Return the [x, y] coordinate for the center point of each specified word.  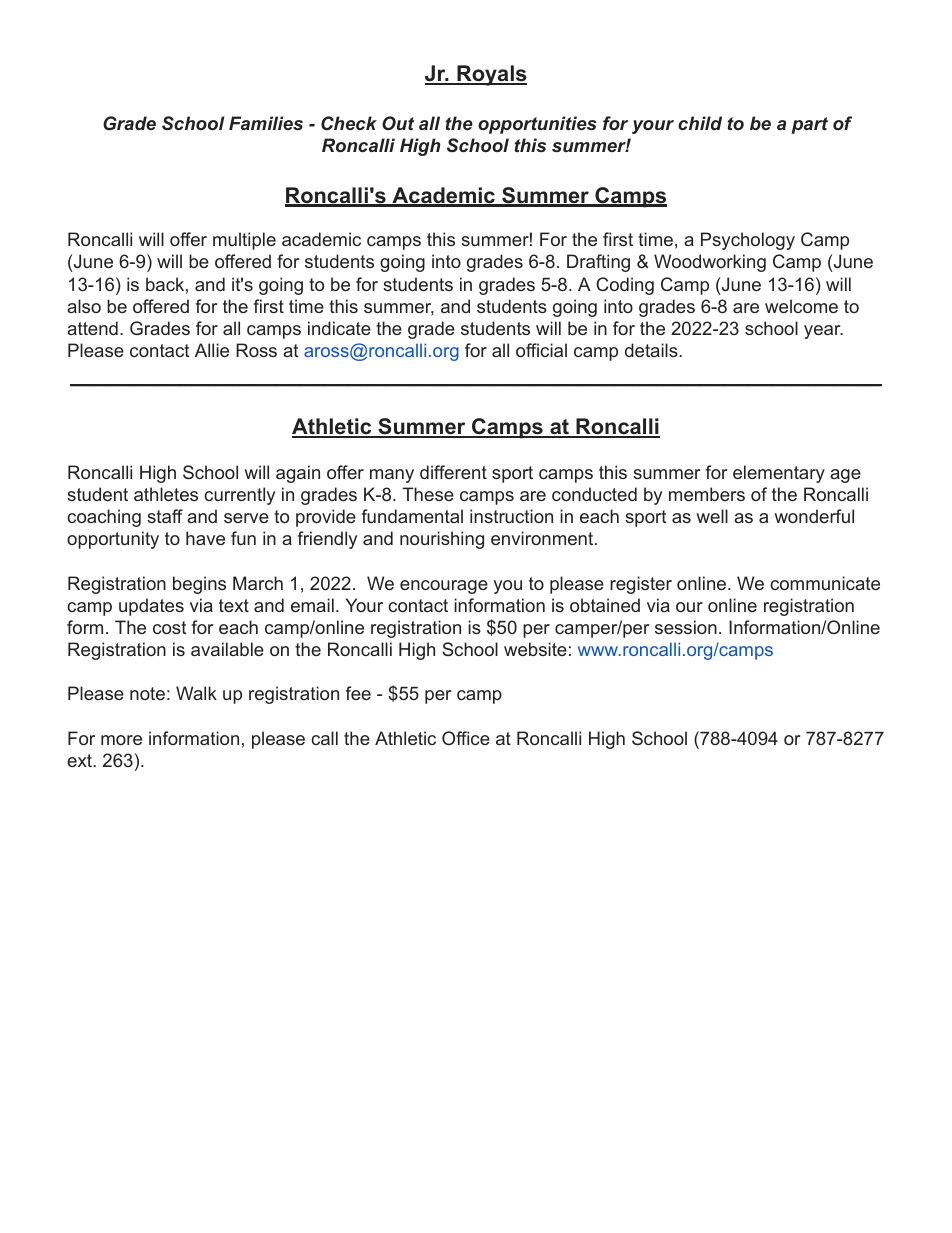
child [700, 123]
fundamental [412, 516]
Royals [491, 75]
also [84, 306]
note [147, 693]
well [712, 516]
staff [165, 516]
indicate [339, 328]
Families [266, 123]
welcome [801, 306]
